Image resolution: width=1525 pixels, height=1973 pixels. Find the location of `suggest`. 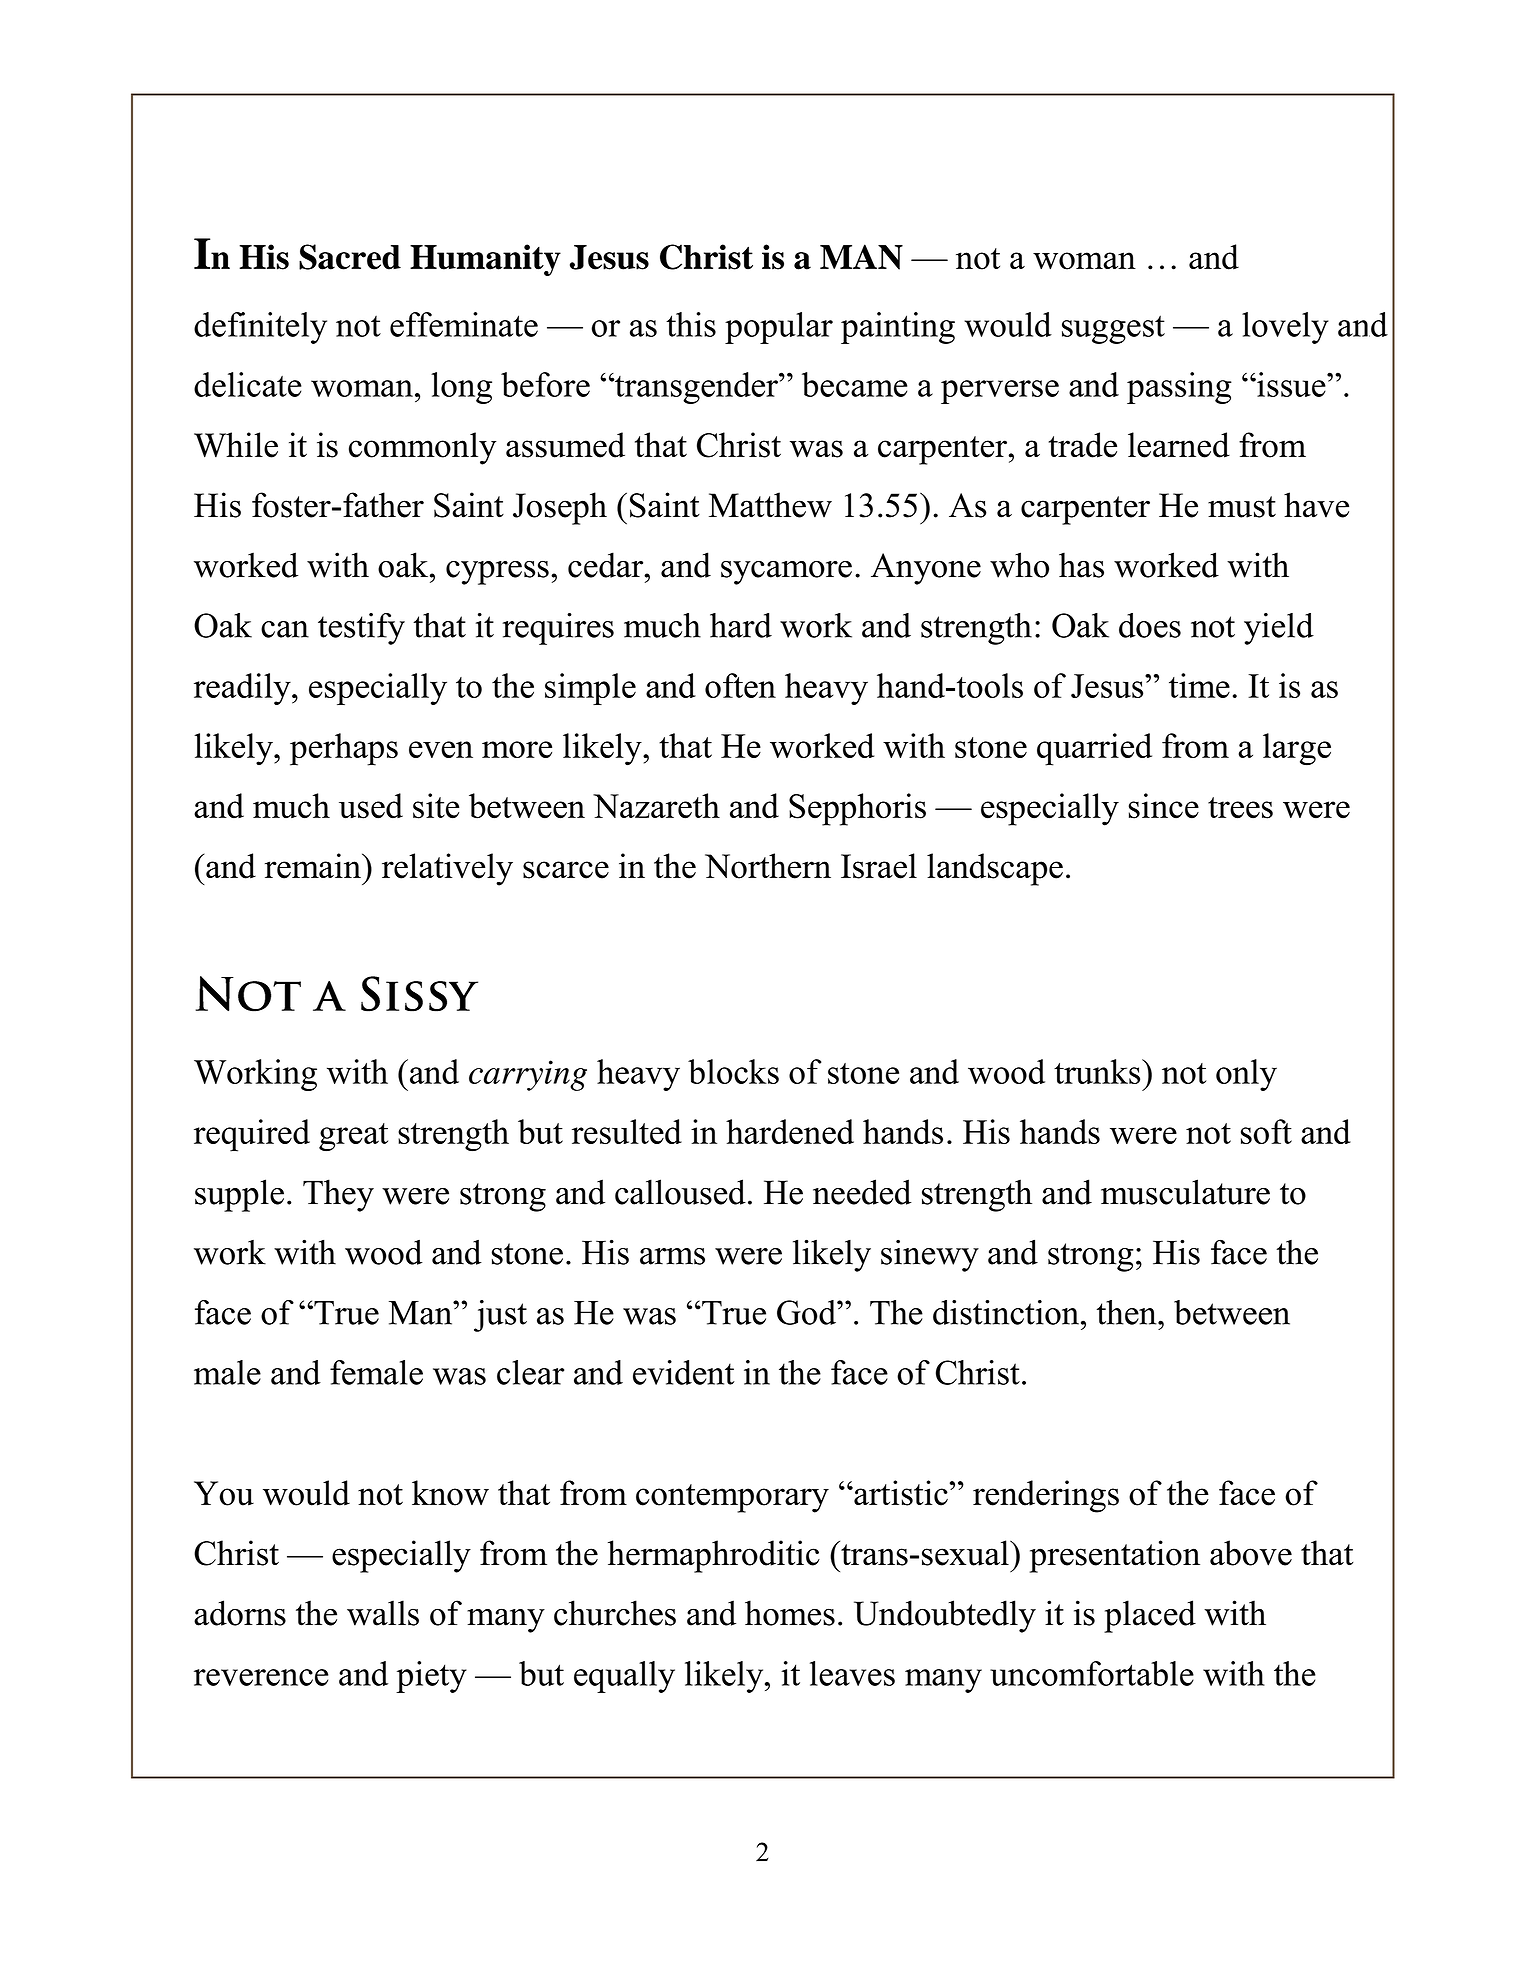

suggest is located at coordinates (1113, 329).
